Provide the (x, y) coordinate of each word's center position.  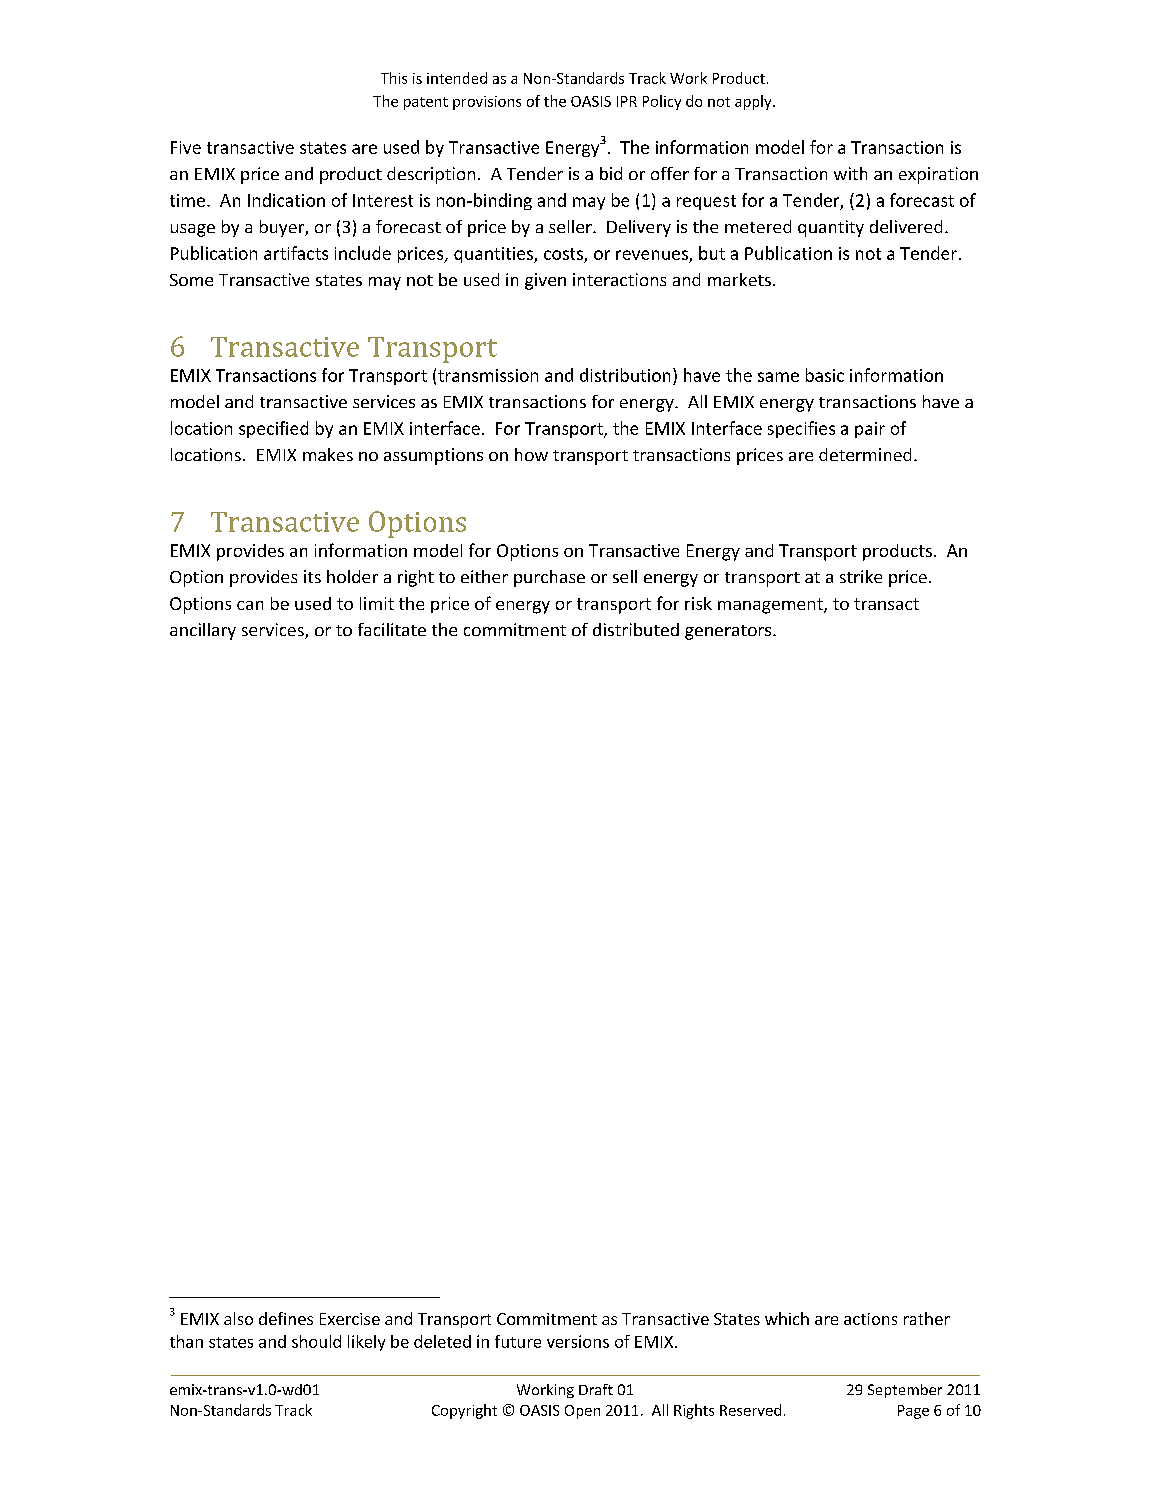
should (316, 1341)
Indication (286, 200)
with (850, 173)
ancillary (203, 631)
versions (578, 1341)
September (905, 1391)
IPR (627, 101)
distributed (636, 629)
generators (729, 632)
